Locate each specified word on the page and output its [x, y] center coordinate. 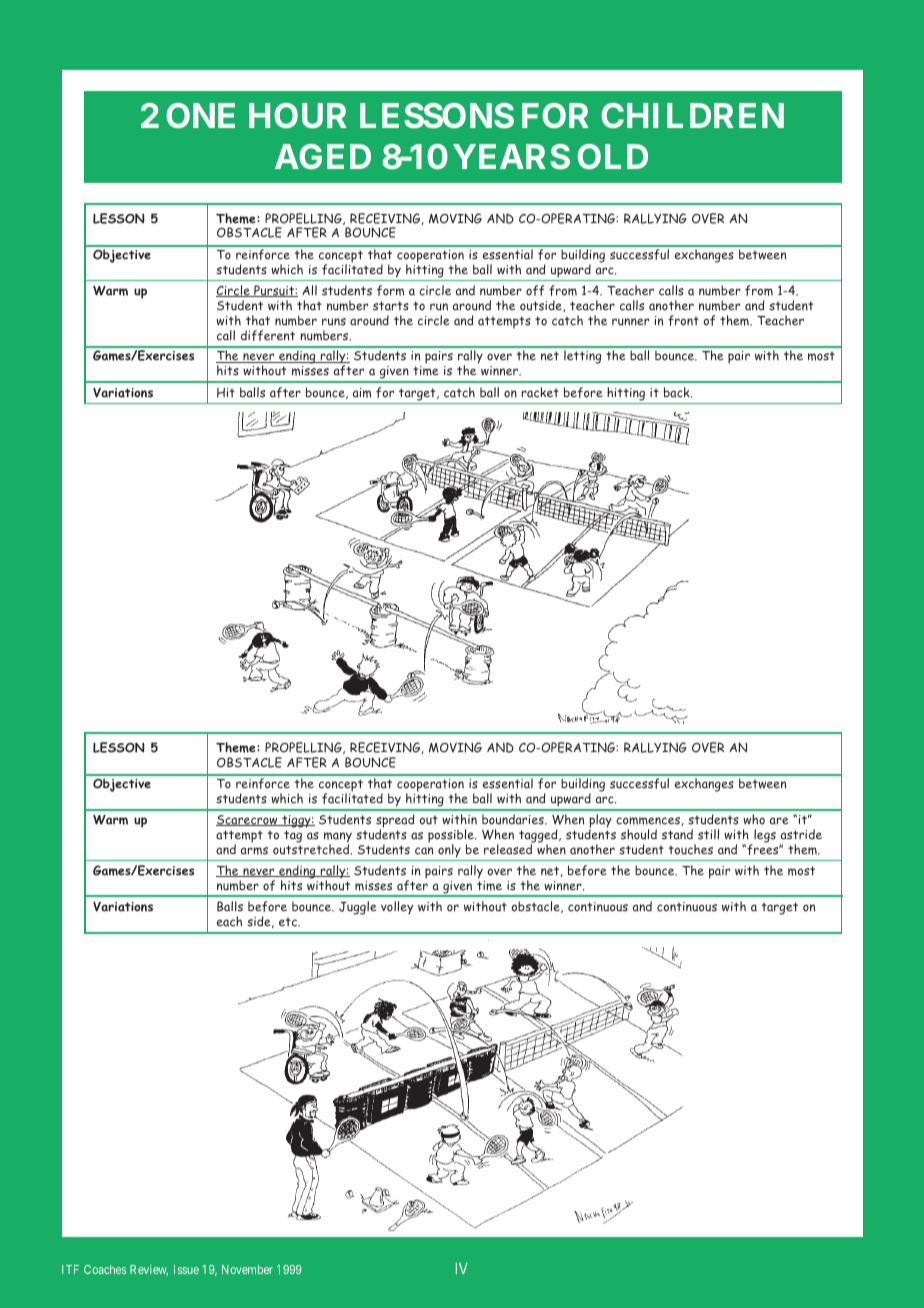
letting [582, 357]
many [338, 838]
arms [254, 851]
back [678, 392]
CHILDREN [692, 115]
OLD [612, 156]
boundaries [514, 819]
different [268, 335]
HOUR [298, 116]
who [754, 819]
